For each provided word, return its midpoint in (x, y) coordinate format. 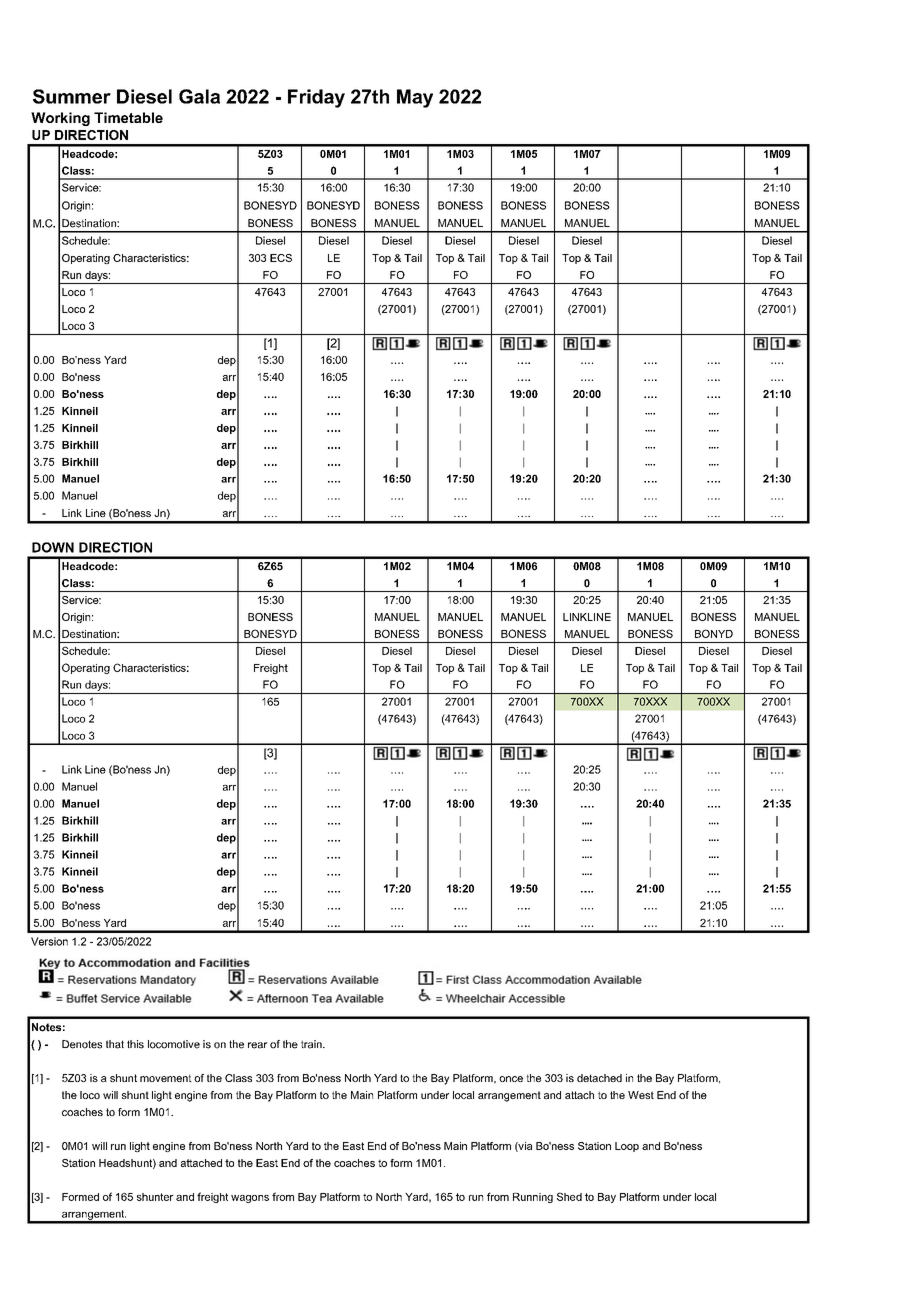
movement (166, 1078)
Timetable (128, 117)
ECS (281, 258)
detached (599, 1078)
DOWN (53, 547)
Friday (316, 98)
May (415, 98)
